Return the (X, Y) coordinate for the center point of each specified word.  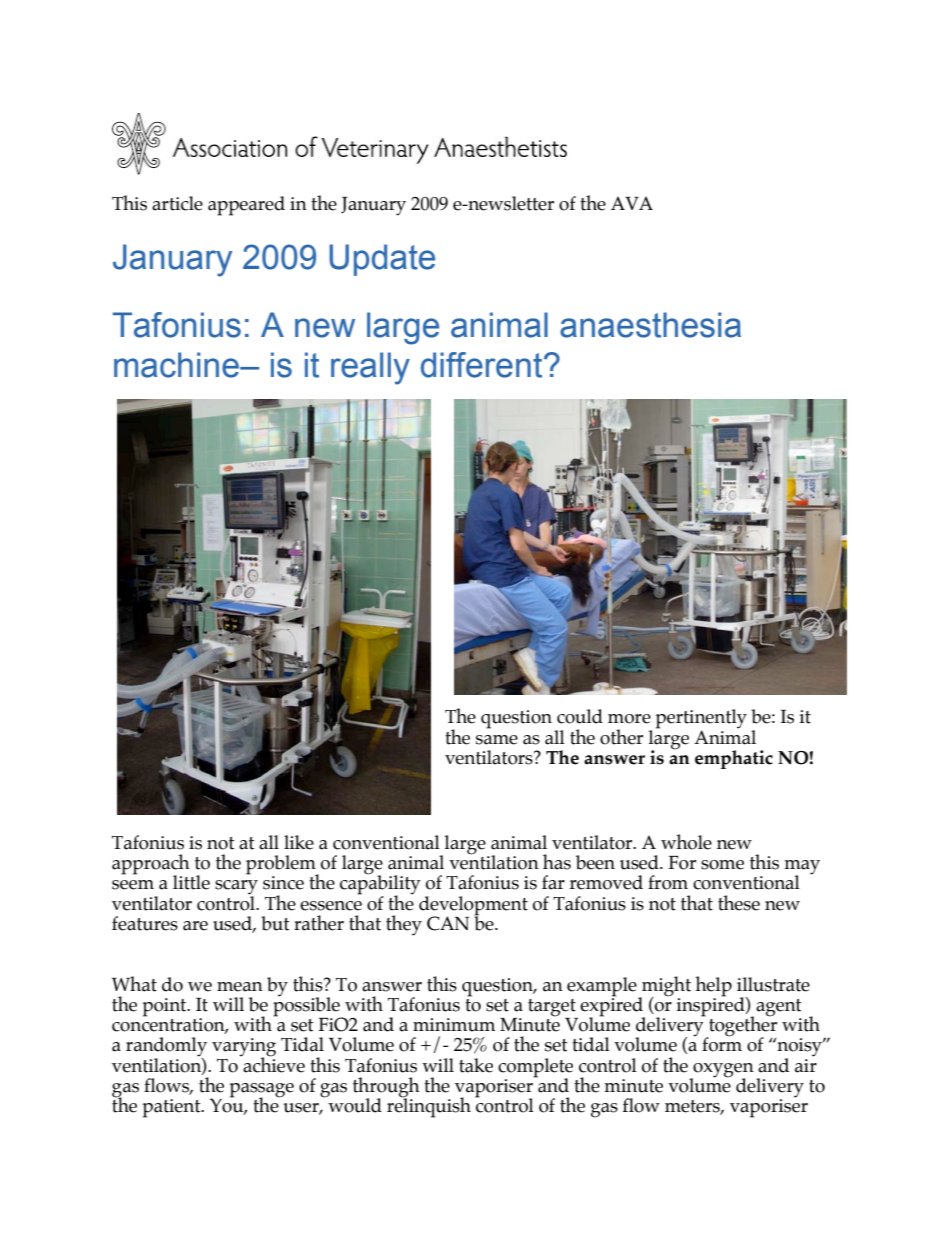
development (473, 906)
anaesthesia (650, 325)
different (483, 365)
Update (382, 260)
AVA (632, 203)
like (299, 842)
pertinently (701, 720)
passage (262, 1091)
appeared (246, 206)
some (722, 865)
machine (177, 365)
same (497, 740)
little (191, 882)
